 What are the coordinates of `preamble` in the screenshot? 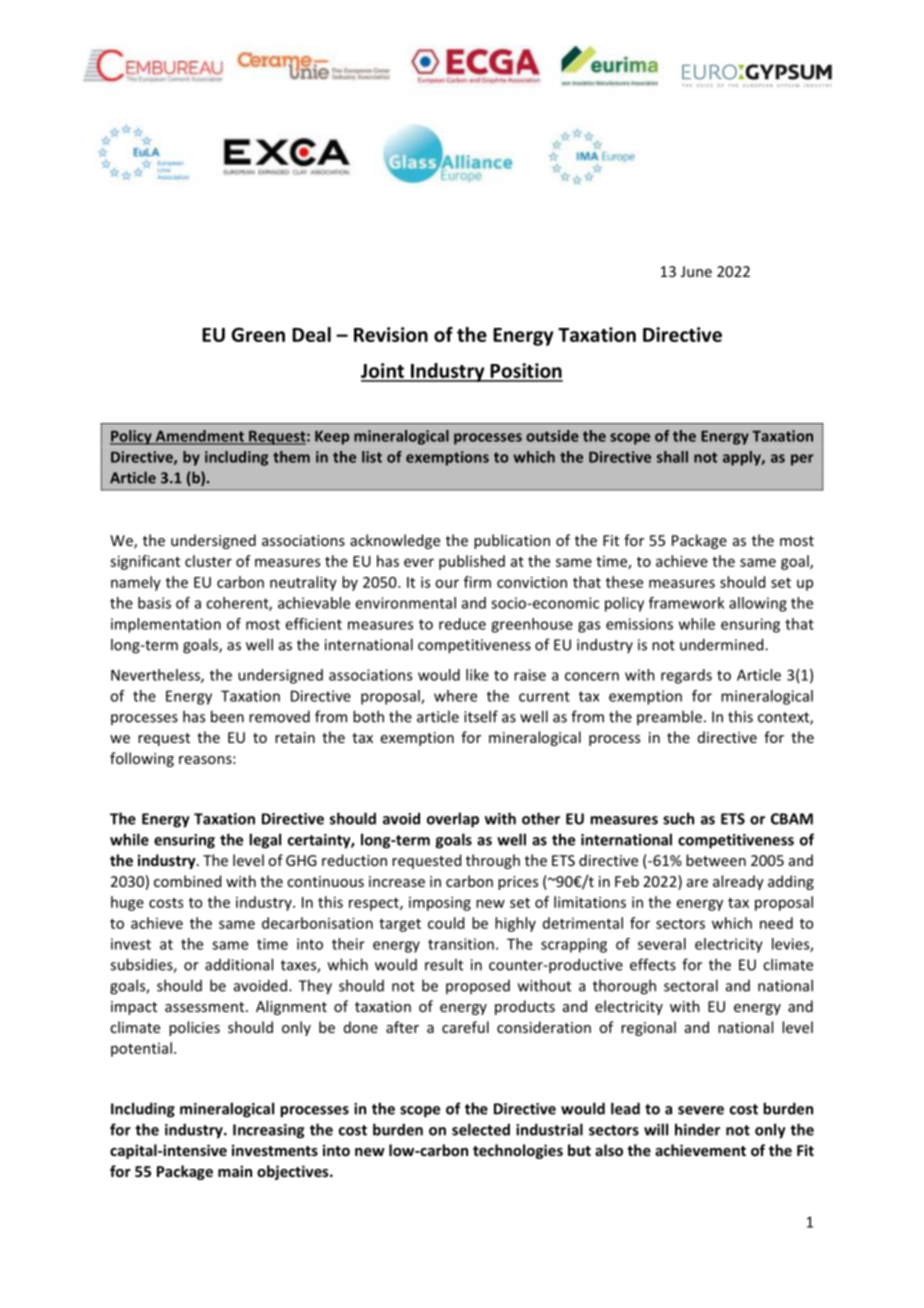 It's located at (669, 717).
